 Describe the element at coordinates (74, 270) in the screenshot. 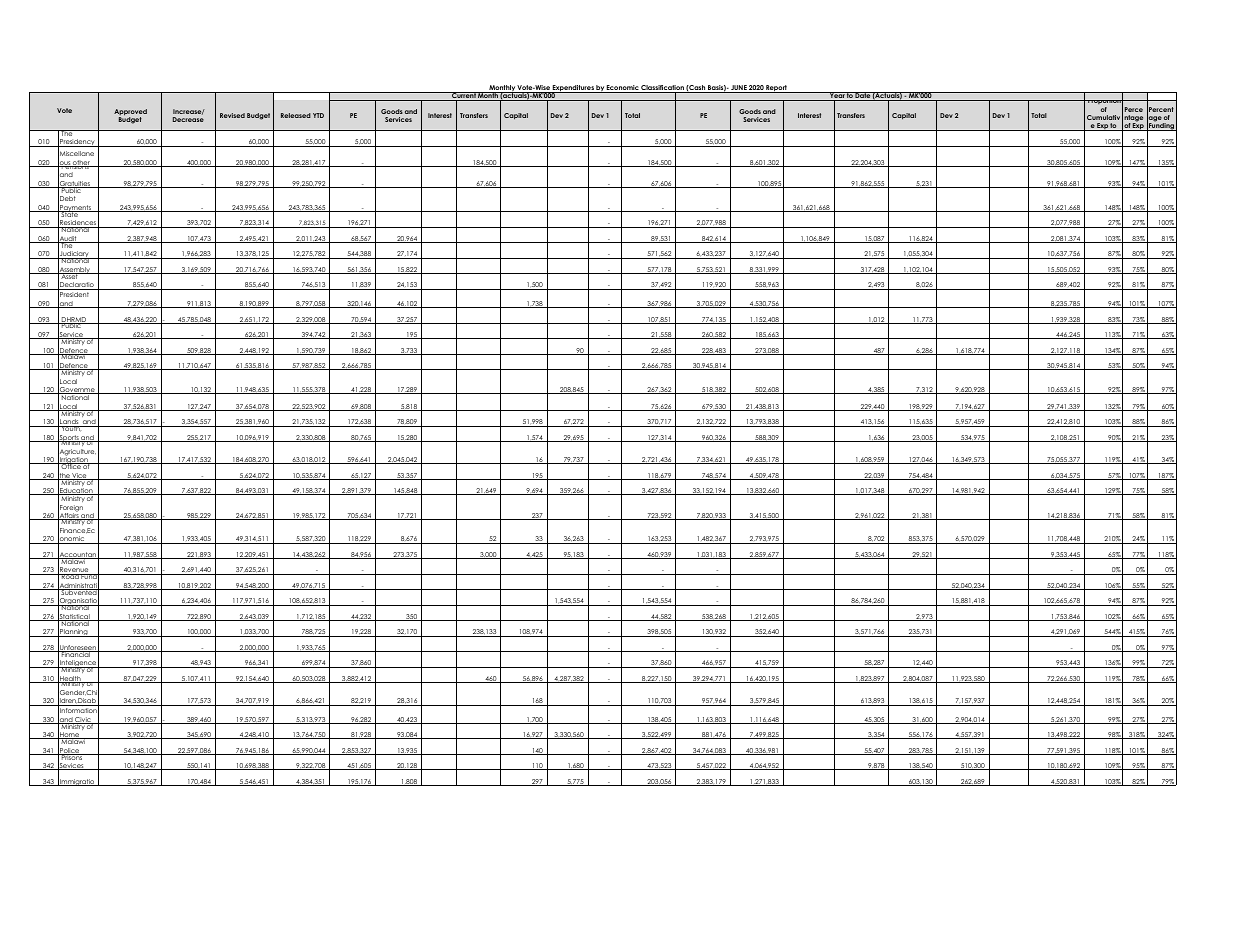

I see `Assembly` at that location.
